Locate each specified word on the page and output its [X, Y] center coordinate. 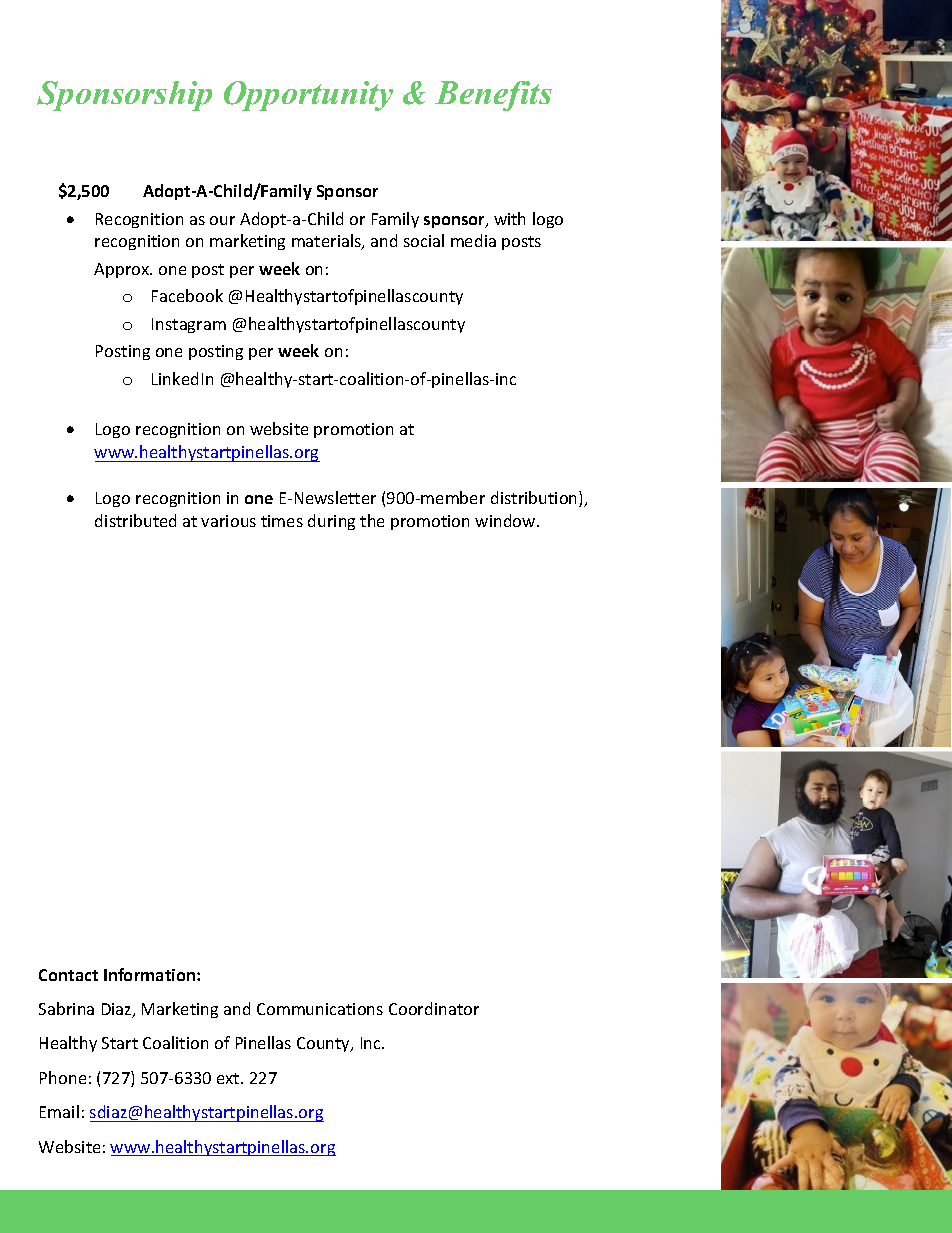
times [282, 521]
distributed [135, 520]
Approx [123, 270]
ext [229, 1078]
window [506, 520]
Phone [63, 1077]
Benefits [493, 96]
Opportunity [308, 96]
